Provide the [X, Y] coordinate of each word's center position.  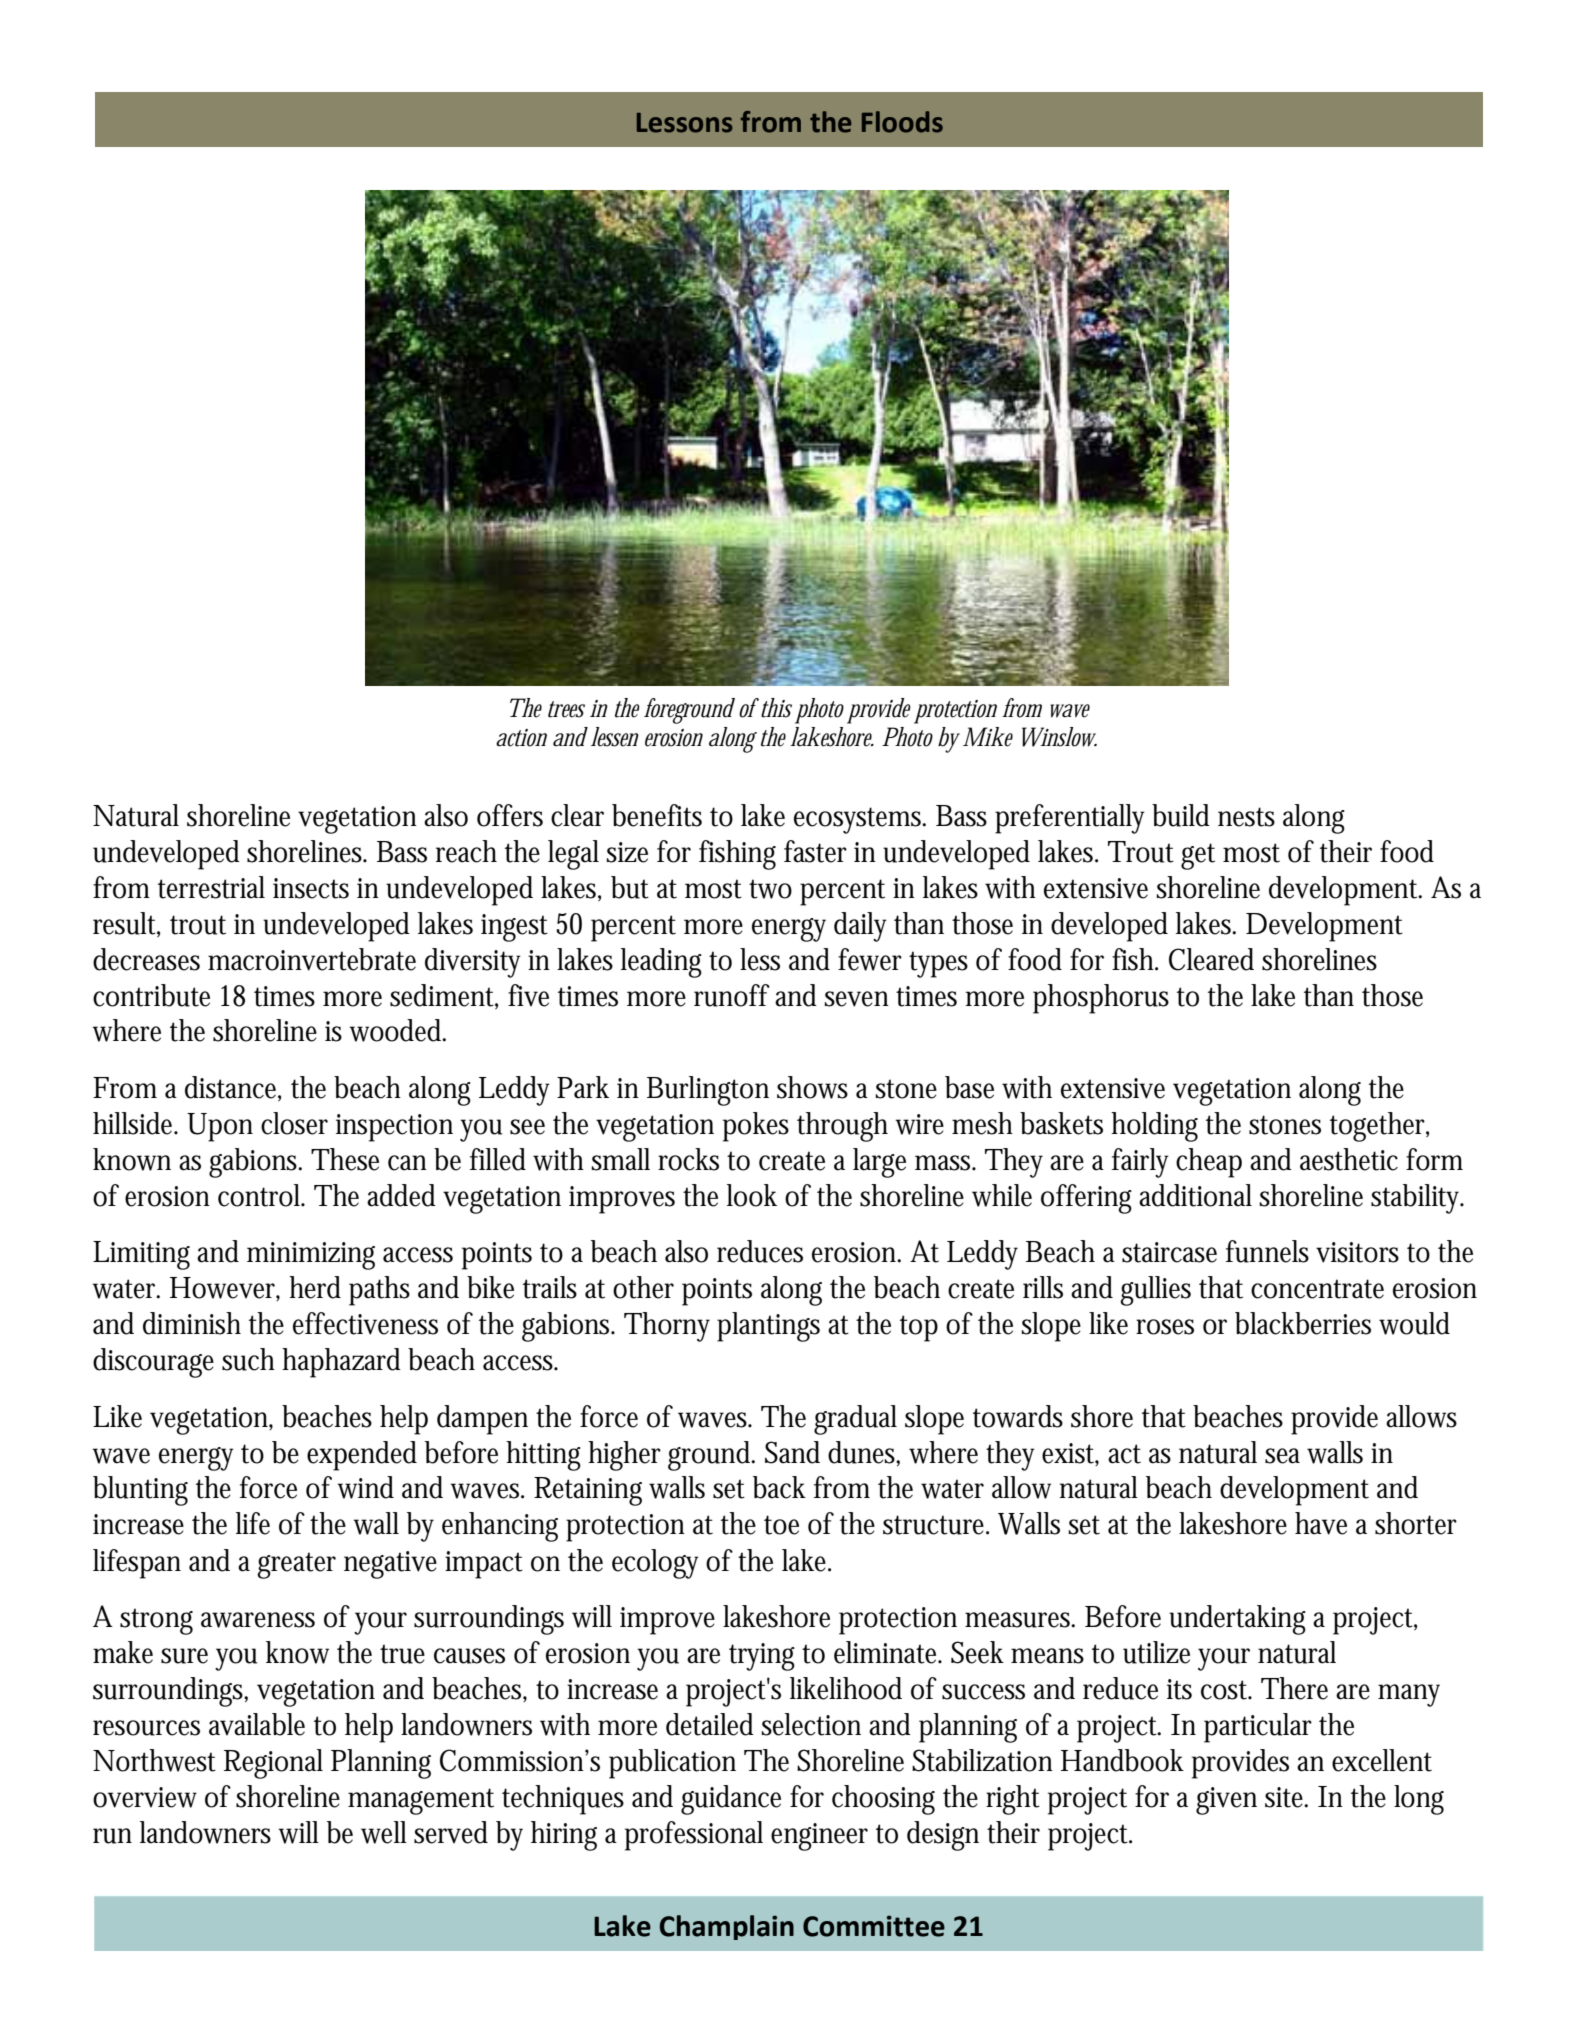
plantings [768, 1327]
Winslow [1059, 737]
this [775, 708]
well [384, 1832]
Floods [902, 122]
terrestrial [211, 887]
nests [1246, 817]
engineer [819, 1837]
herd [315, 1287]
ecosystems [860, 820]
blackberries [1303, 1323]
